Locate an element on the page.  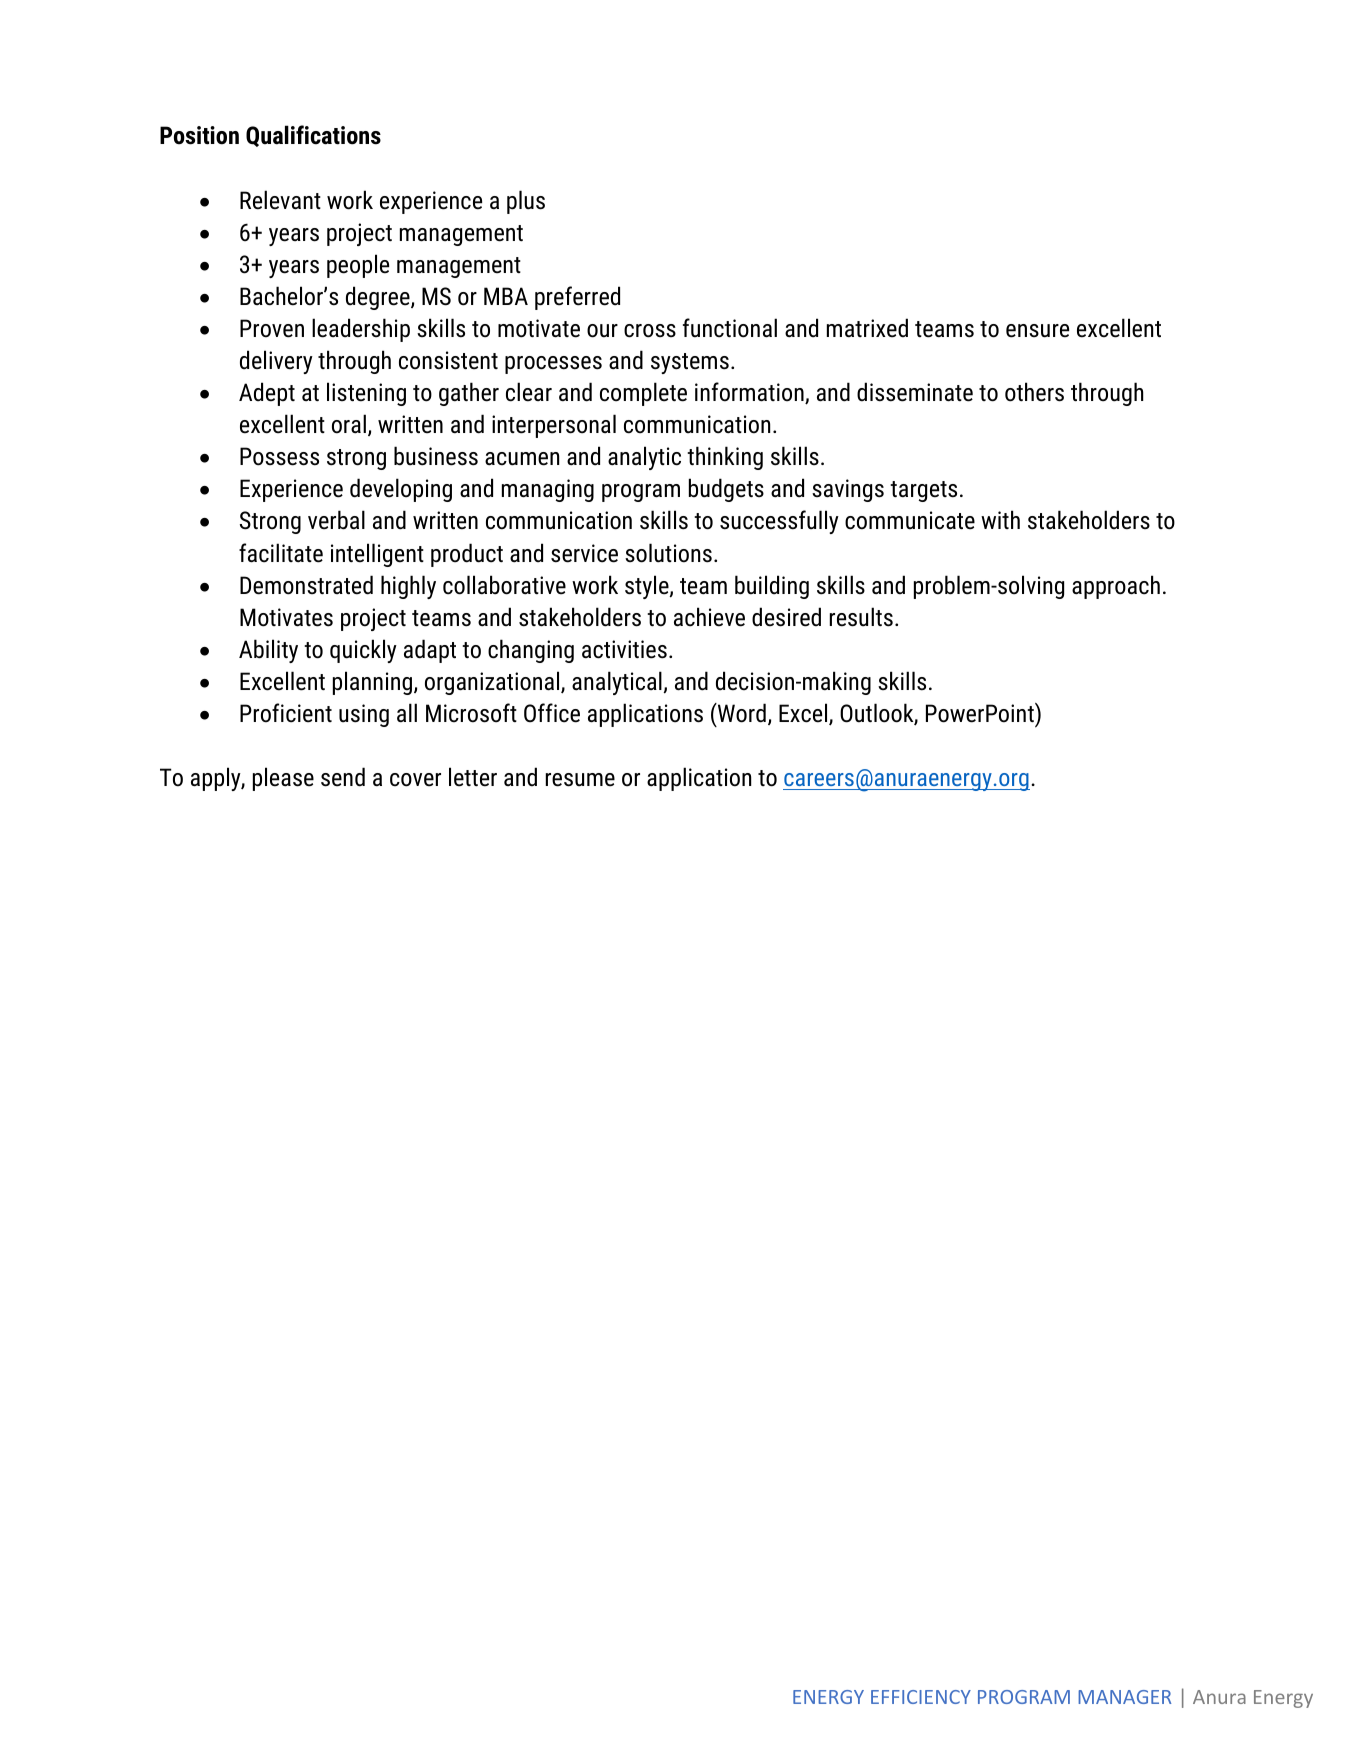
EFFICIENCY is located at coordinates (921, 1697).
